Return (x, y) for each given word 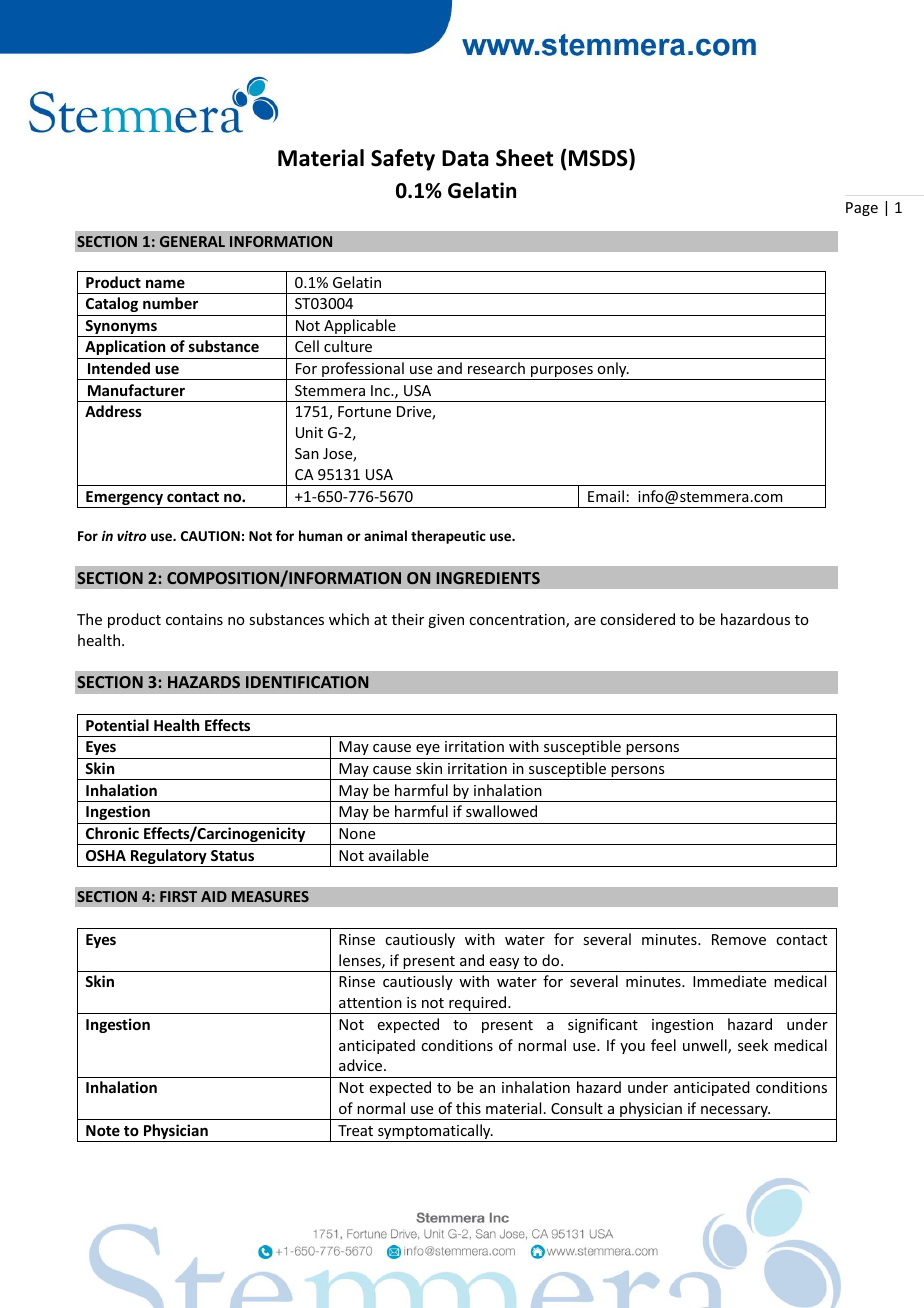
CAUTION (210, 536)
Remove (739, 939)
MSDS (599, 159)
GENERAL (192, 241)
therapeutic (448, 537)
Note (103, 1130)
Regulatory (169, 858)
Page (862, 209)
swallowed (501, 811)
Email (606, 496)
